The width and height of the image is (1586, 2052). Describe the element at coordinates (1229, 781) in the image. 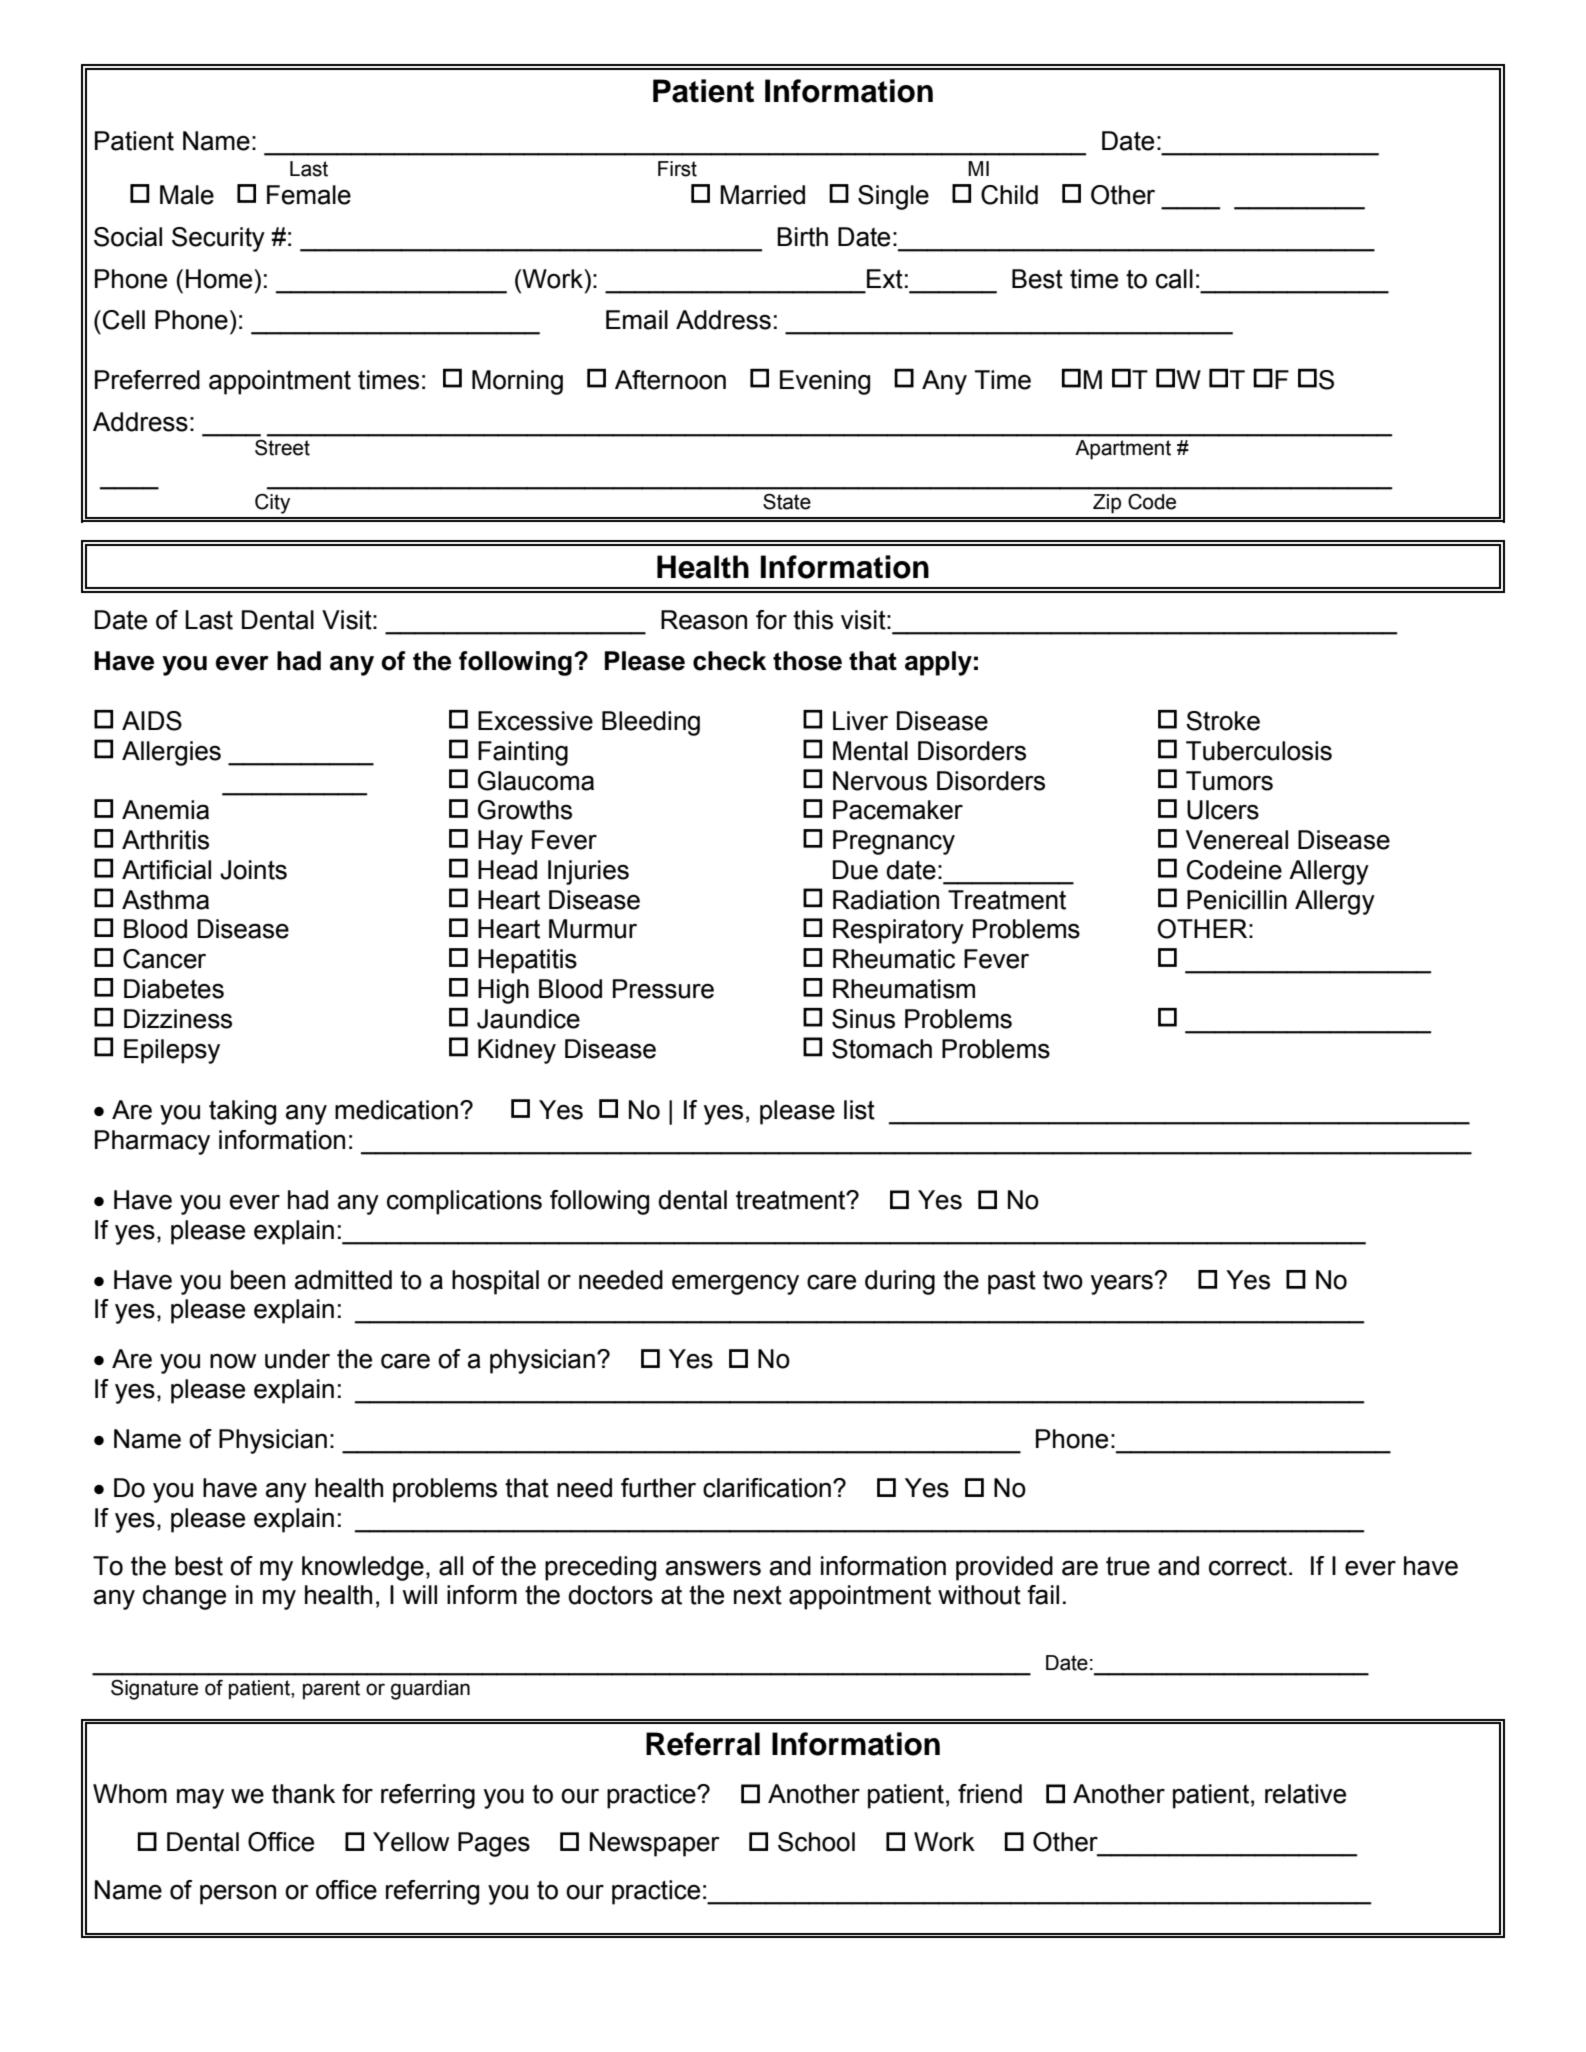

I see `Tumors` at that location.
